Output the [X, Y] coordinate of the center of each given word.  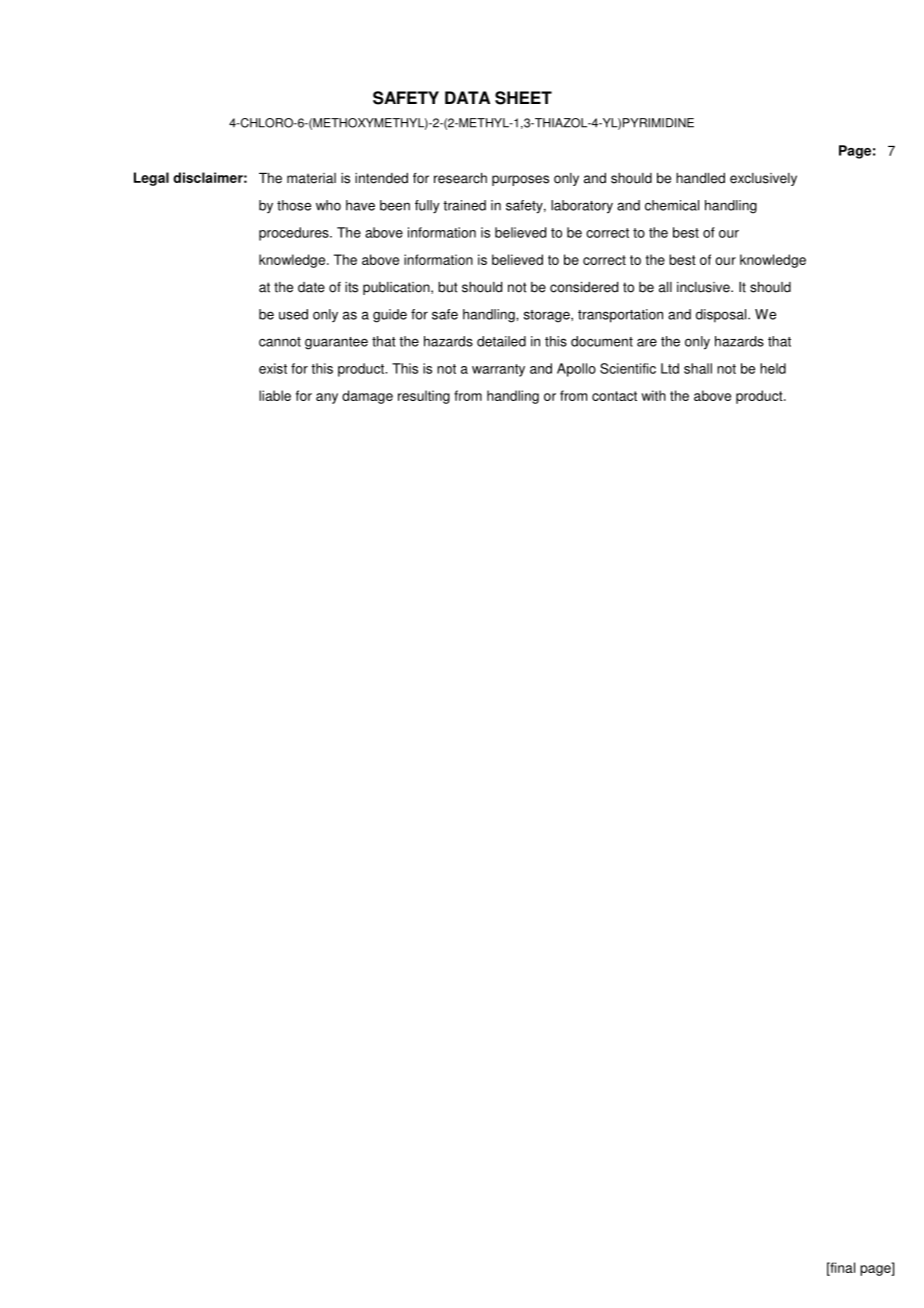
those [294, 205]
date [311, 287]
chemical [672, 205]
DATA [467, 97]
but [448, 287]
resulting [424, 397]
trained [464, 205]
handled [700, 178]
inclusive [704, 287]
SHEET [523, 98]
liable [275, 395]
